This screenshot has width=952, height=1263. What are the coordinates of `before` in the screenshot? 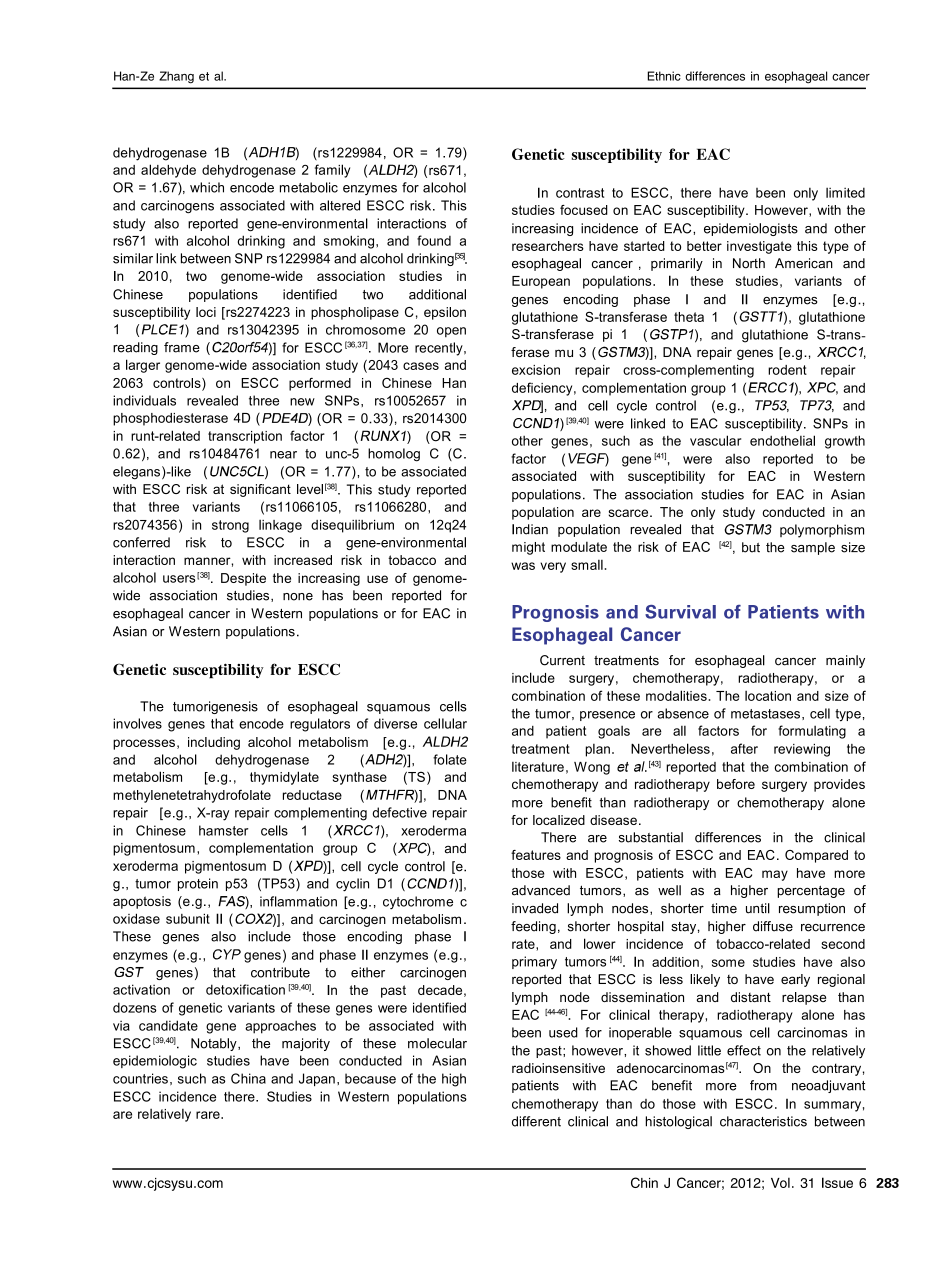 It's located at (736, 784).
